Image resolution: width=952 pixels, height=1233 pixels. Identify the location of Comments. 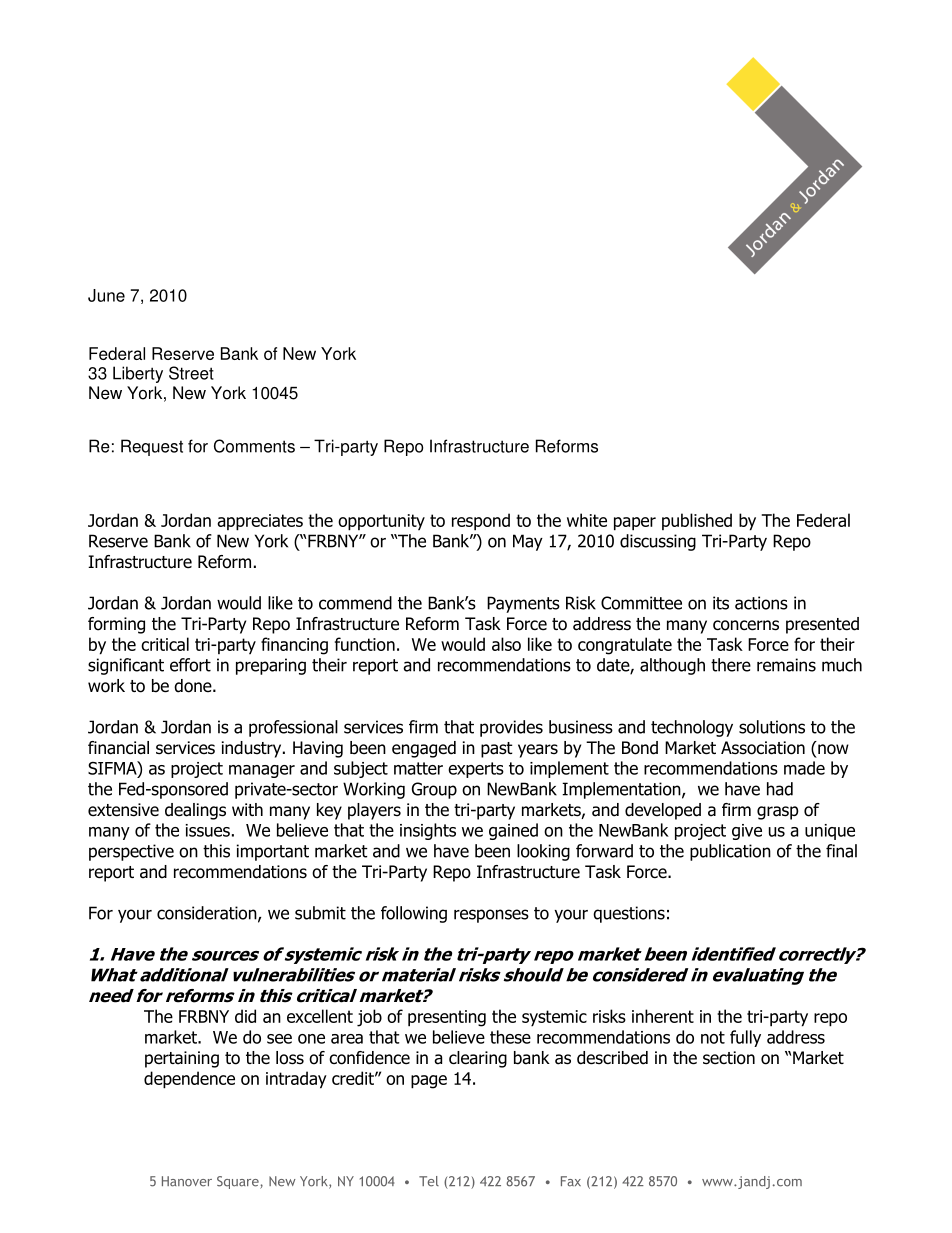
(254, 446).
